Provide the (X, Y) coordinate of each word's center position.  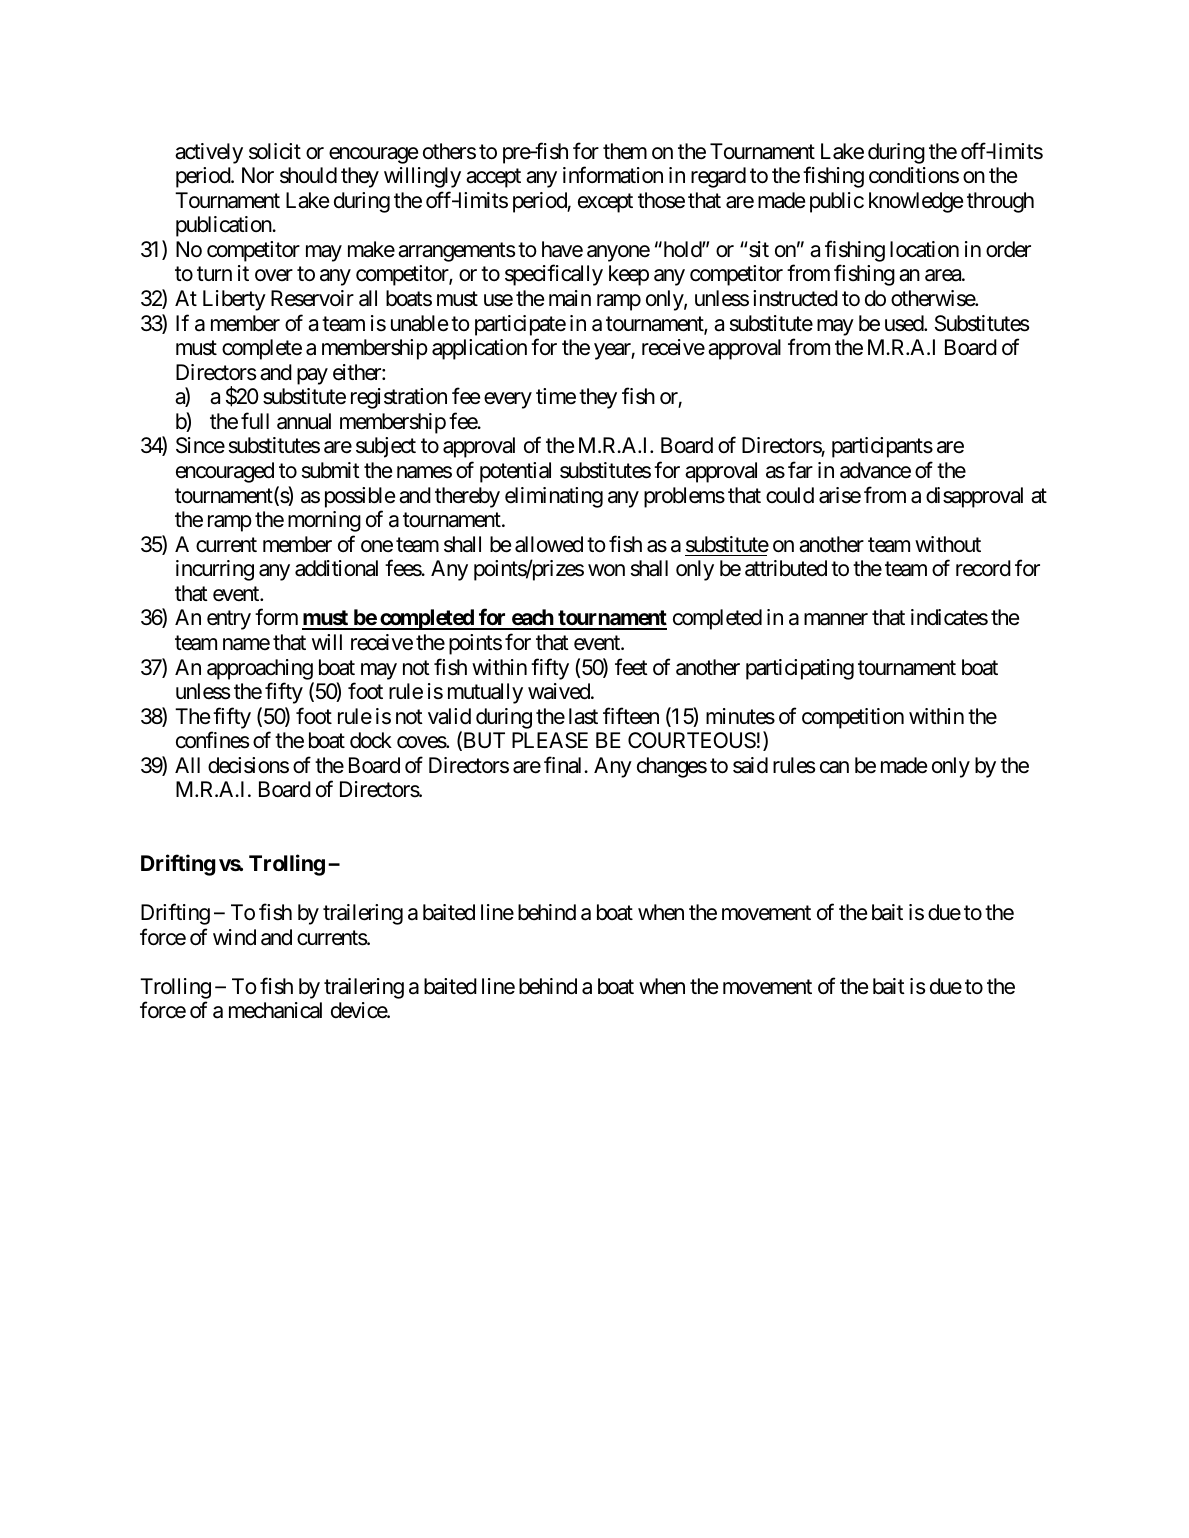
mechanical (275, 1010)
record (983, 568)
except (605, 203)
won (606, 570)
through (1000, 202)
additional (336, 568)
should (308, 175)
